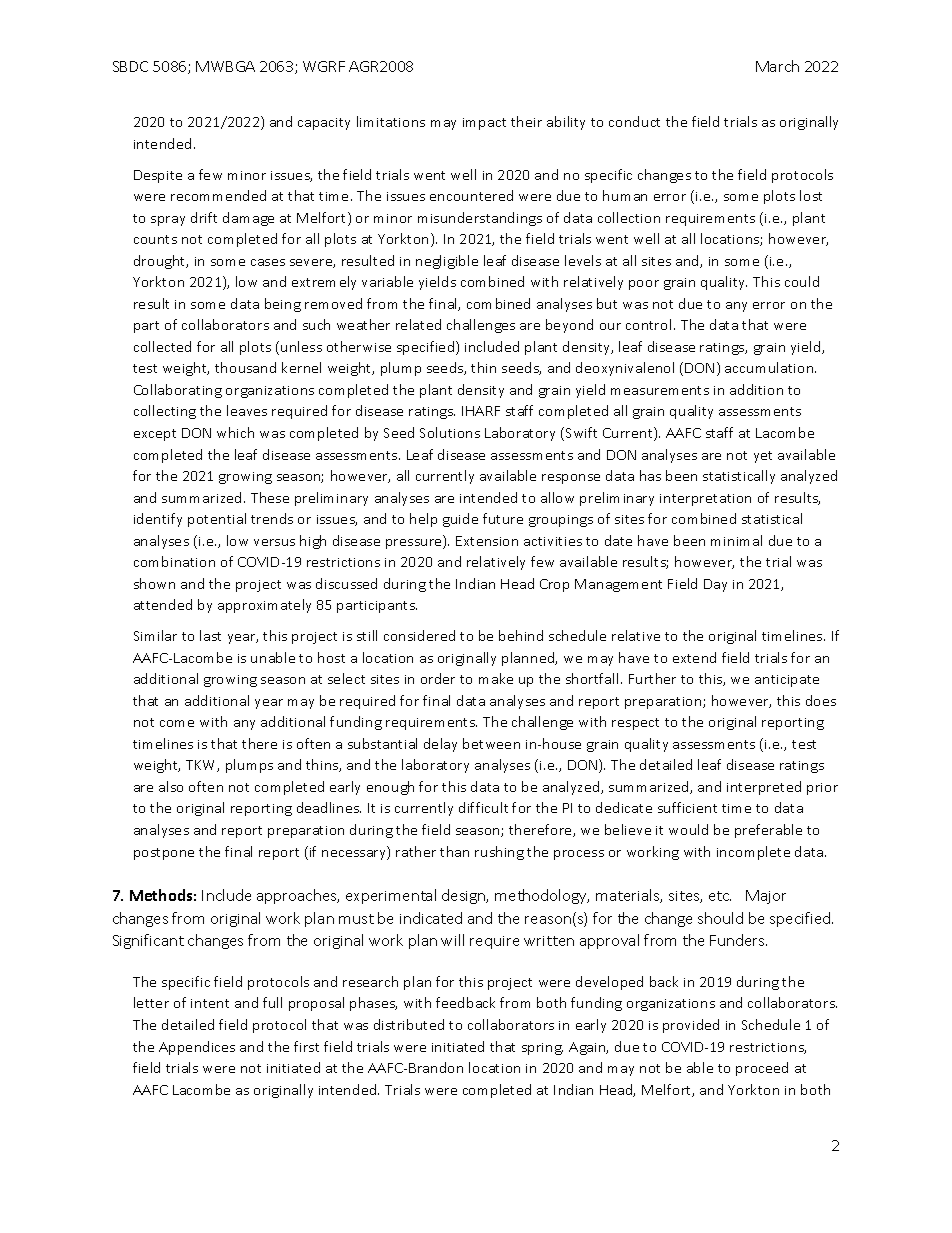 This image has height=1233, width=952. Describe the element at coordinates (764, 788) in the image. I see `interpreted` at that location.
